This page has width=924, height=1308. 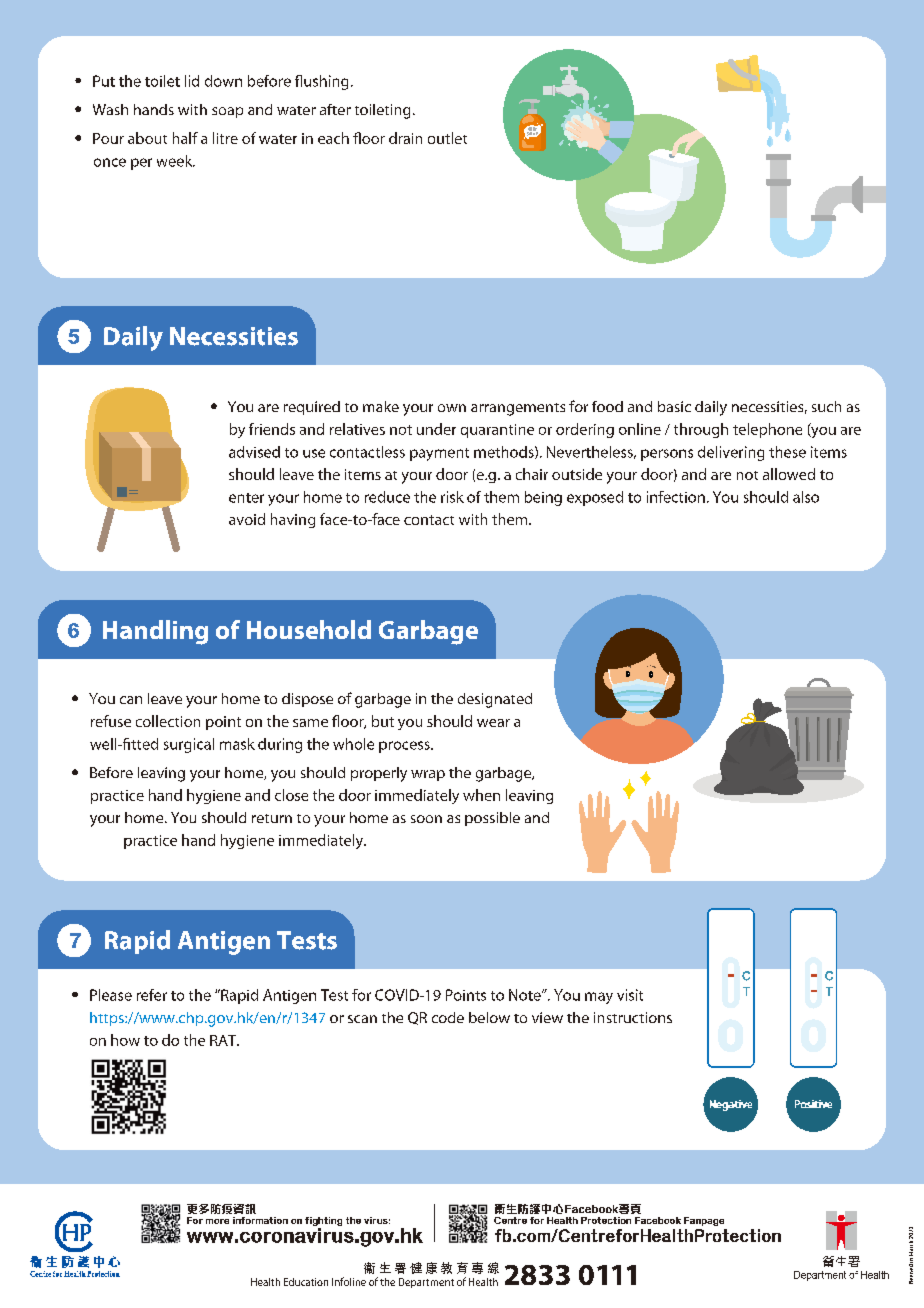 What do you see at coordinates (481, 795) in the page?
I see `when` at bounding box center [481, 795].
